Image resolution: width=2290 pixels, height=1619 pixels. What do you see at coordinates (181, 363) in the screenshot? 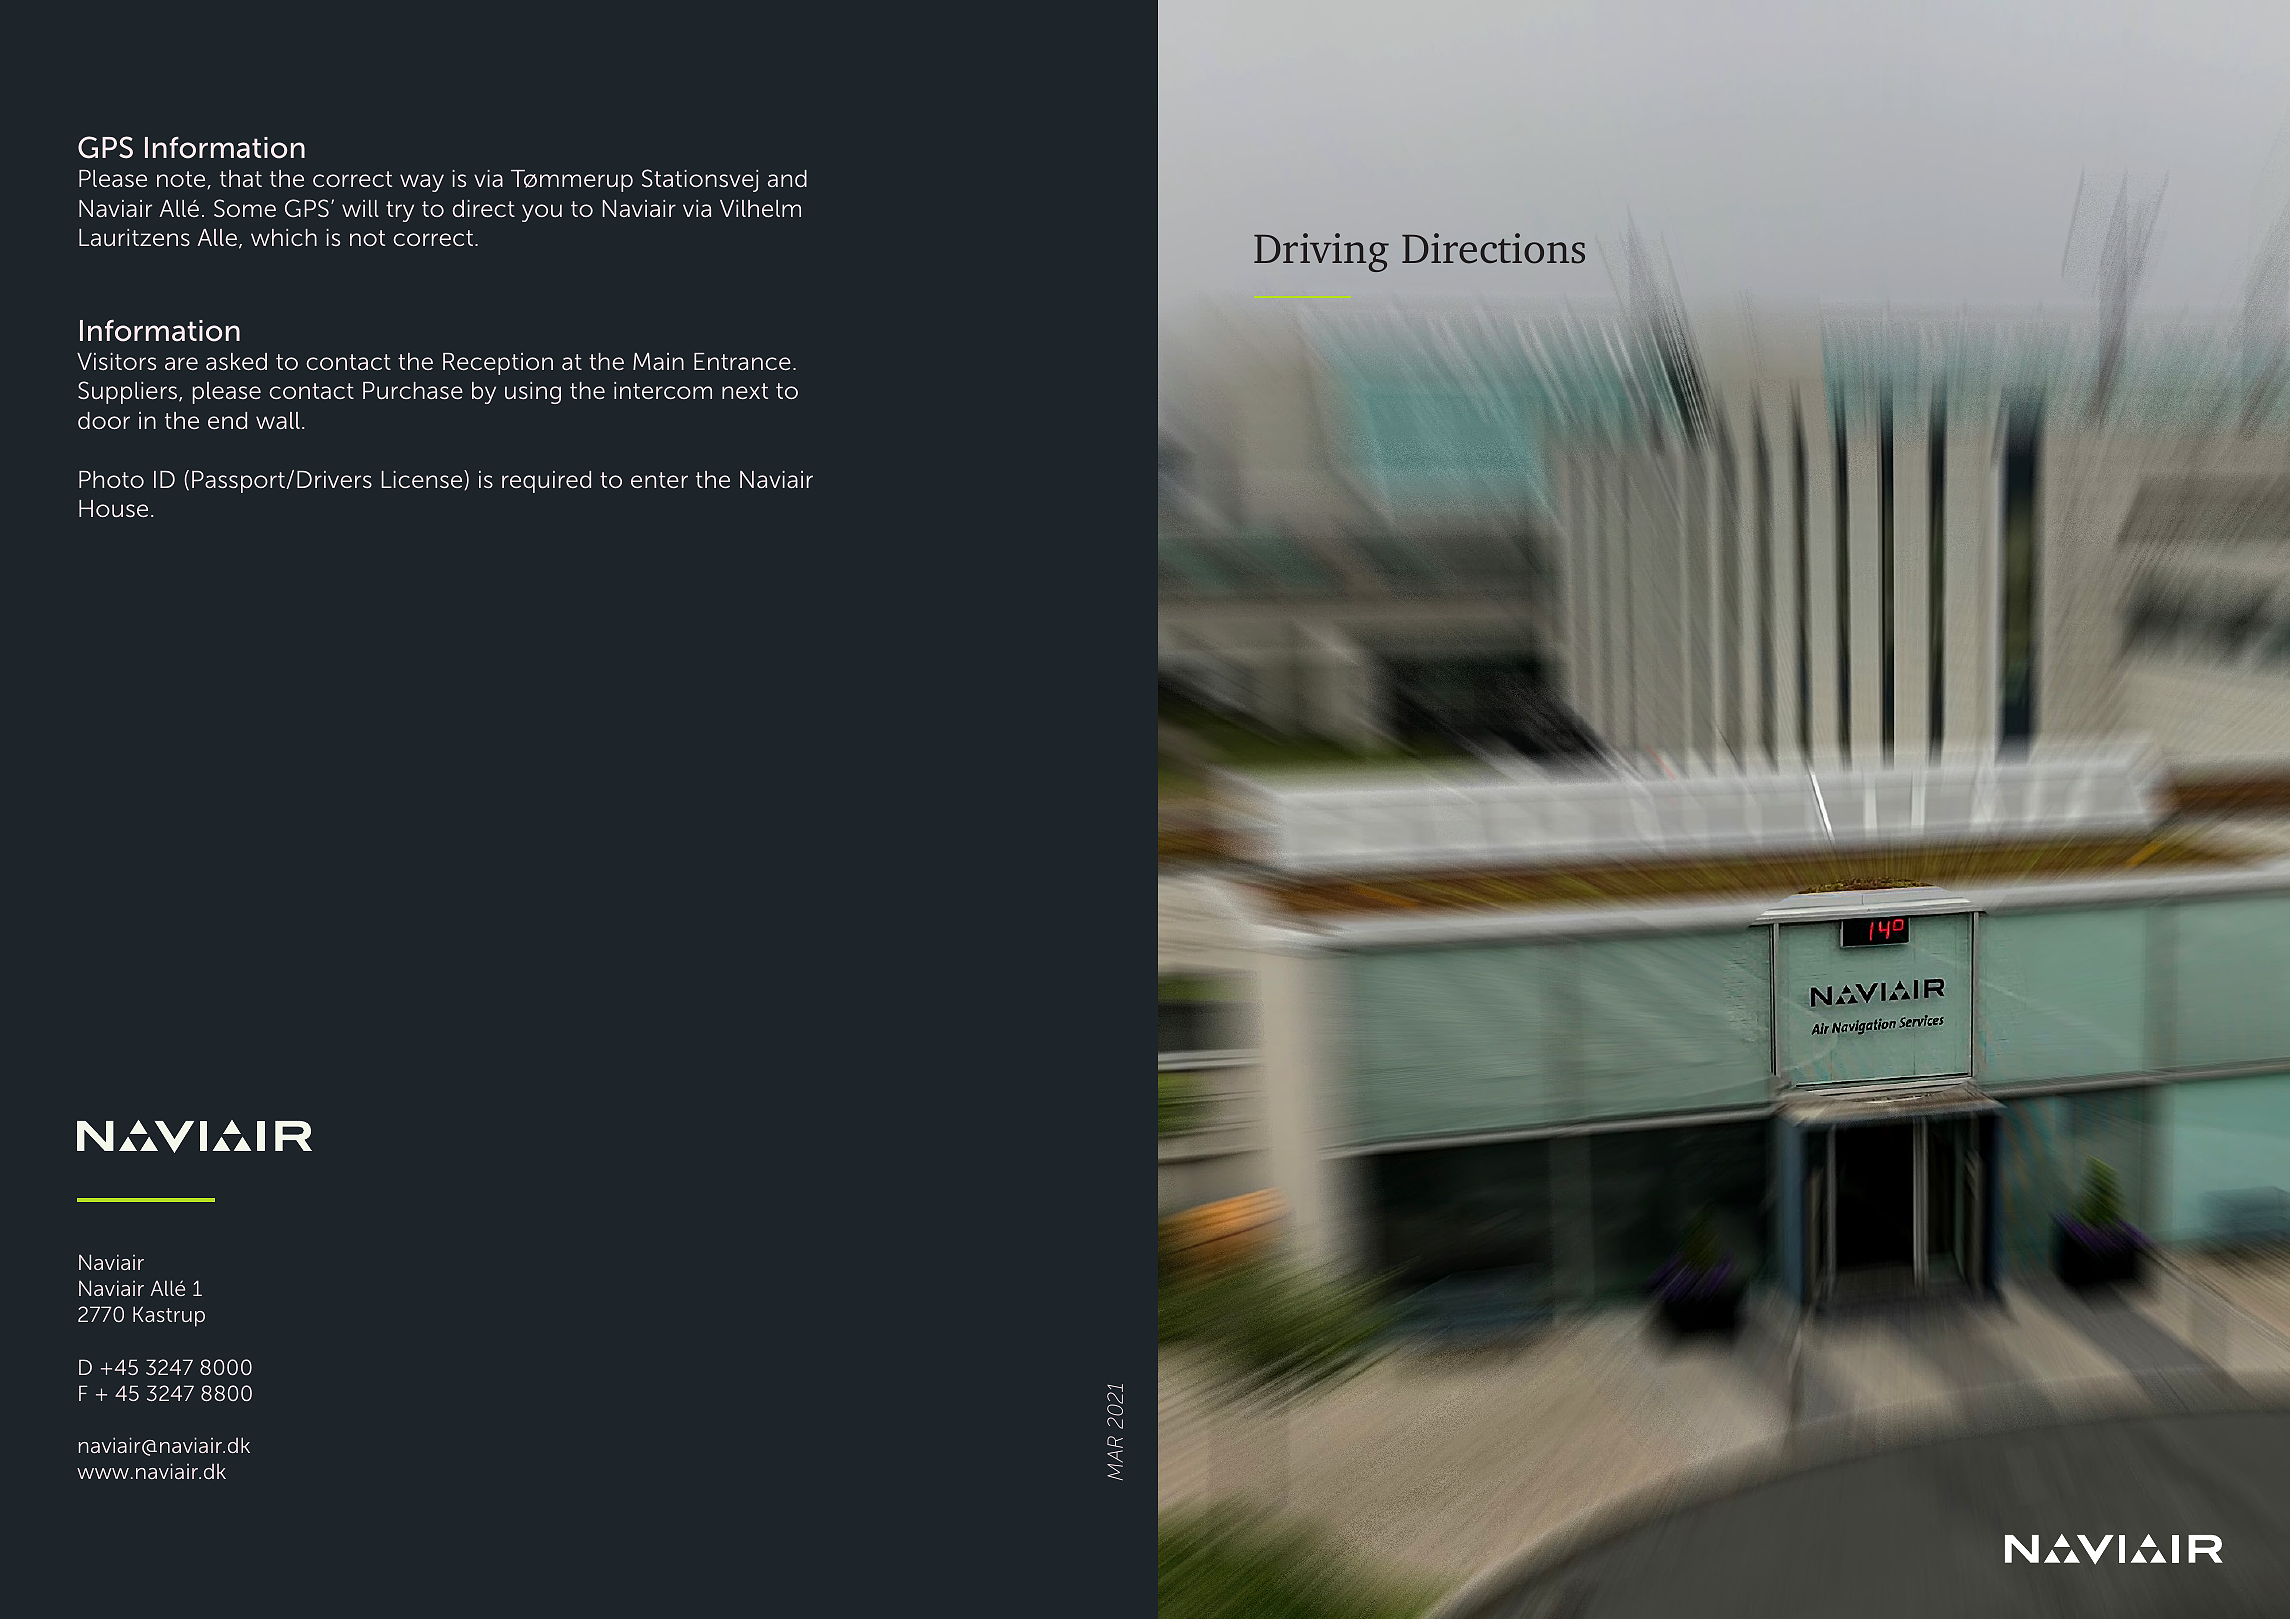
I see `are` at bounding box center [181, 363].
